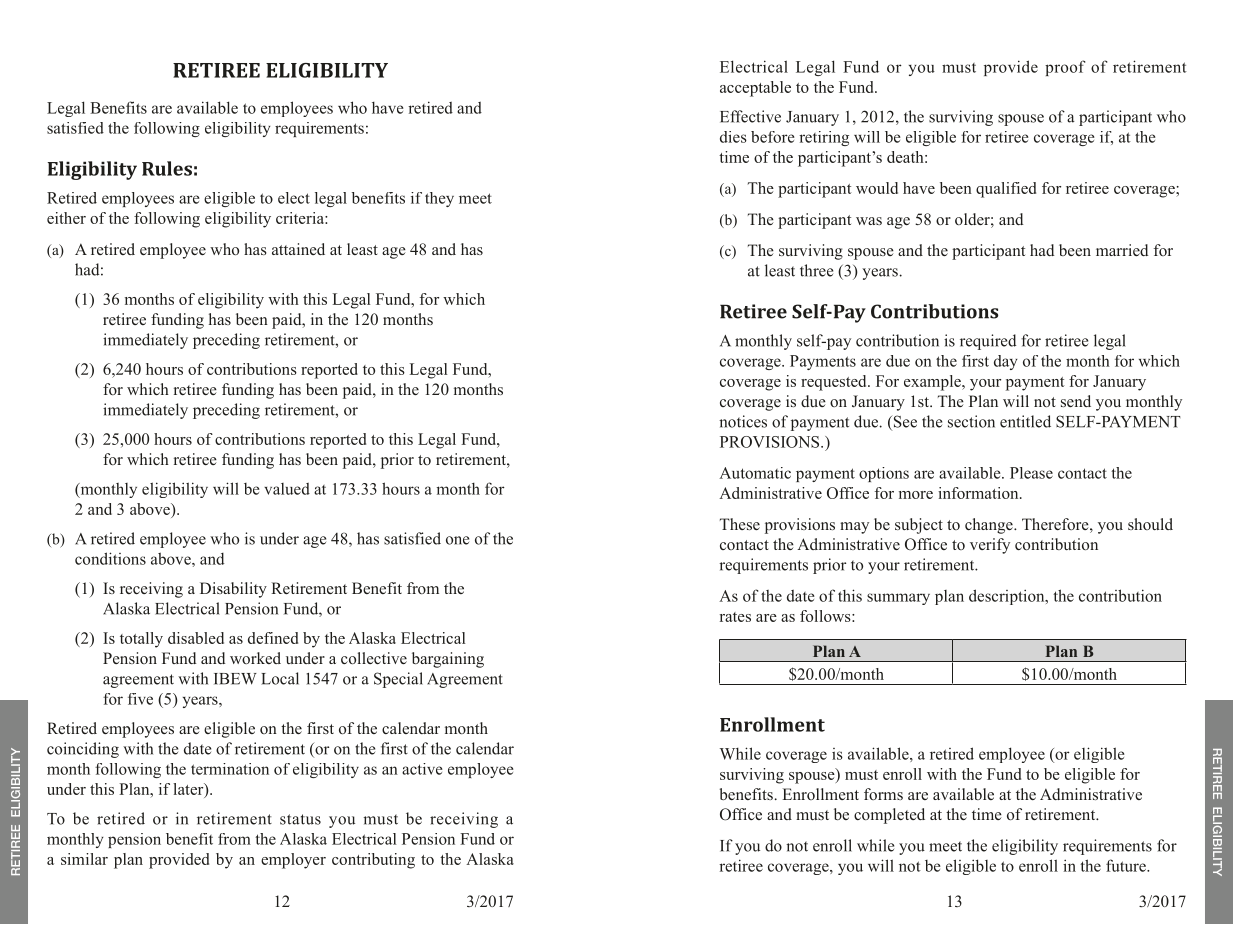  I want to click on they, so click(439, 199).
